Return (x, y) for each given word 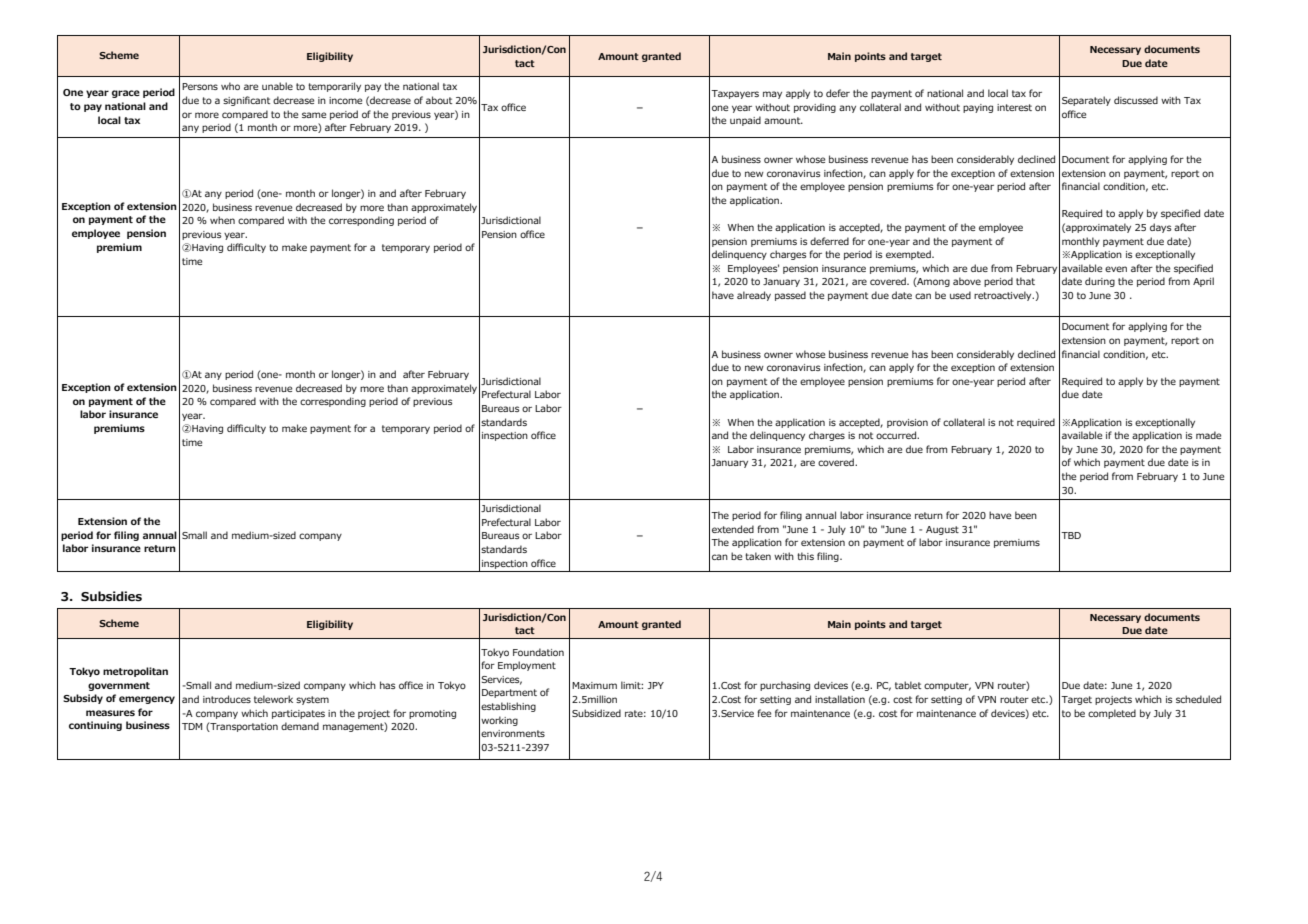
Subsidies (111, 596)
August (942, 530)
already (754, 296)
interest (1014, 107)
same (314, 115)
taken (758, 556)
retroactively (1004, 296)
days (1160, 228)
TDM (192, 726)
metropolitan (135, 672)
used (960, 295)
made (1208, 435)
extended (733, 529)
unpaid (745, 121)
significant (246, 101)
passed (790, 296)
